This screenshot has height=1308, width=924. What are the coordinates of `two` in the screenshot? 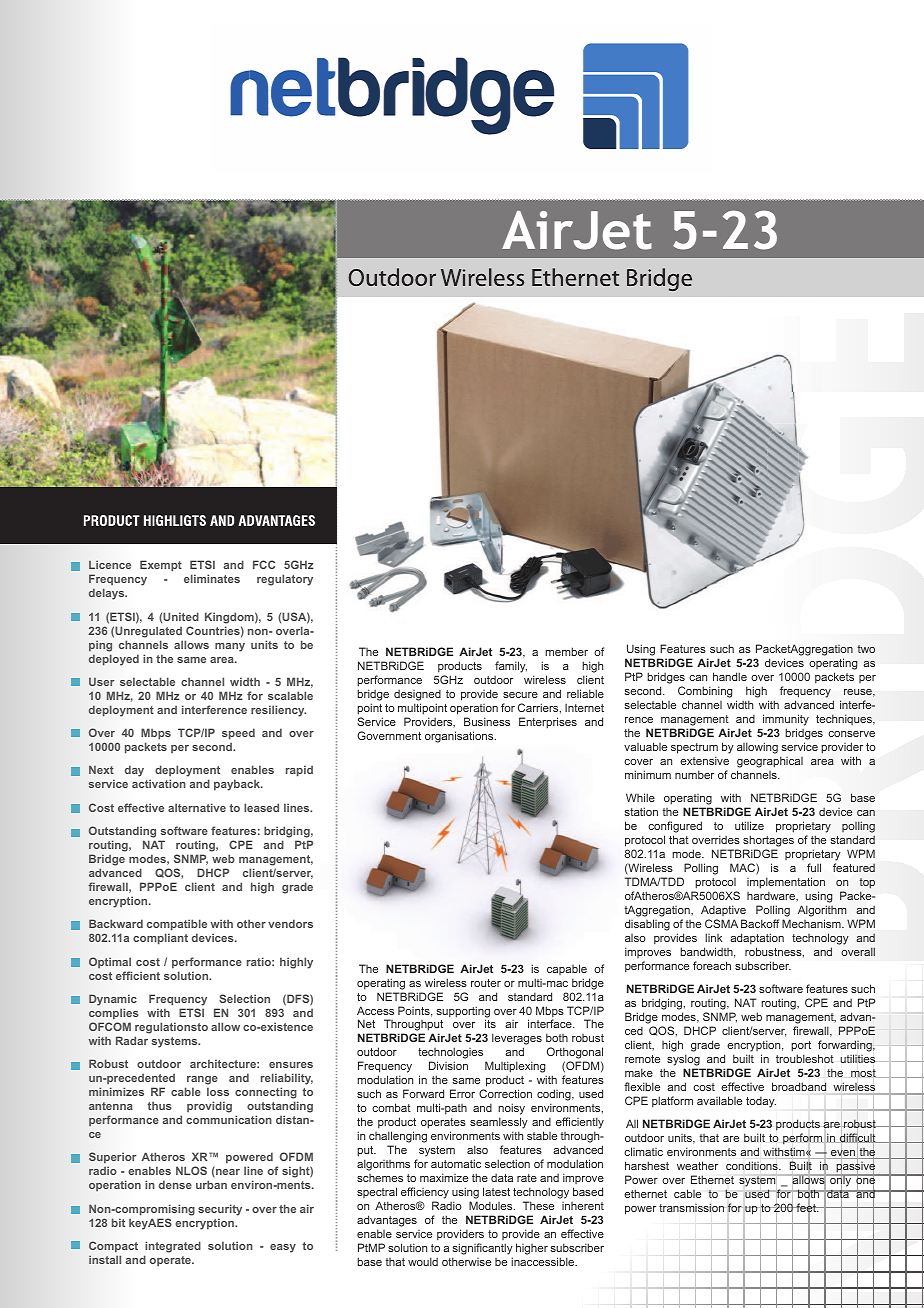 It's located at (866, 649).
